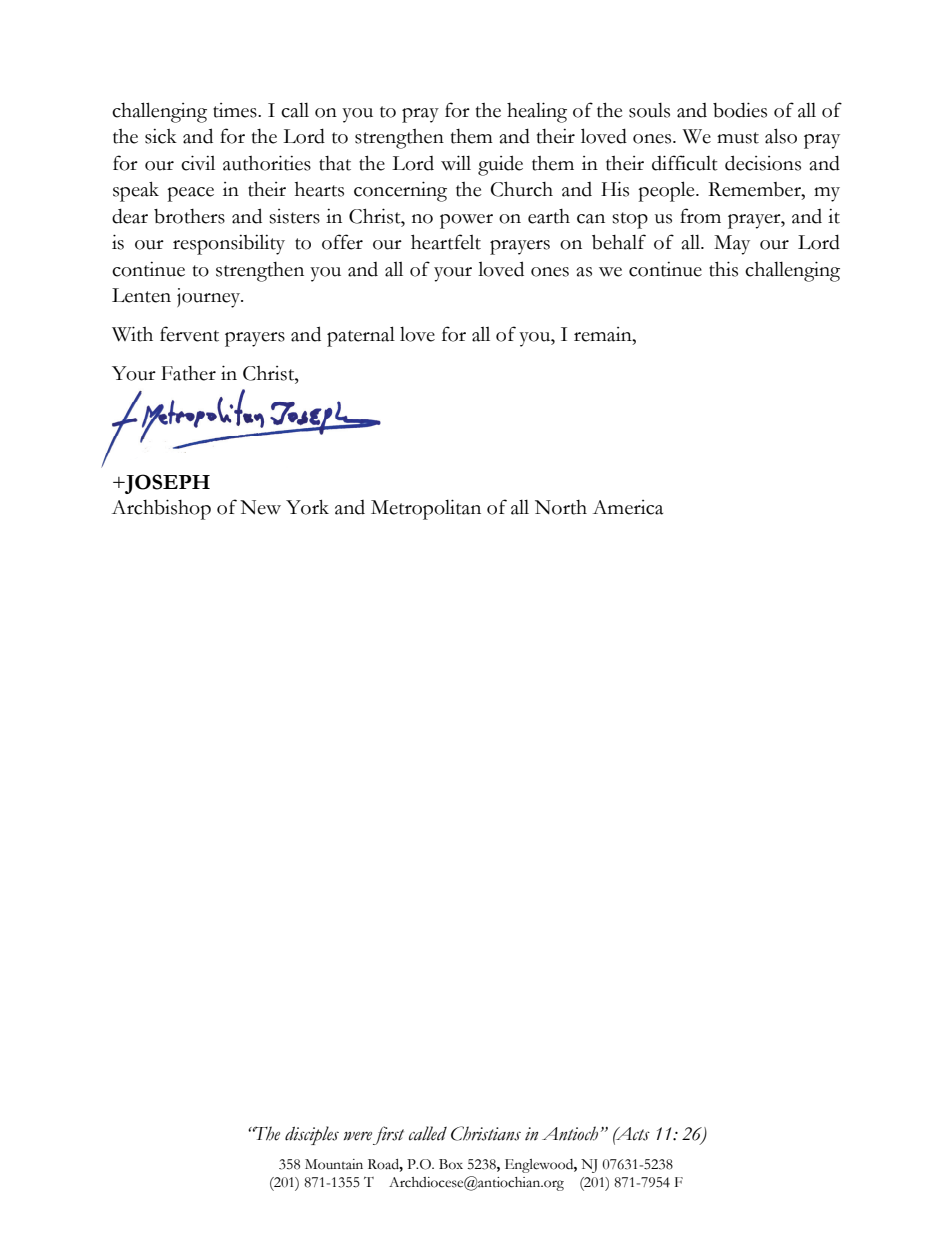 This image has height=1233, width=952. Describe the element at coordinates (198, 163) in the image. I see `civil` at that location.
